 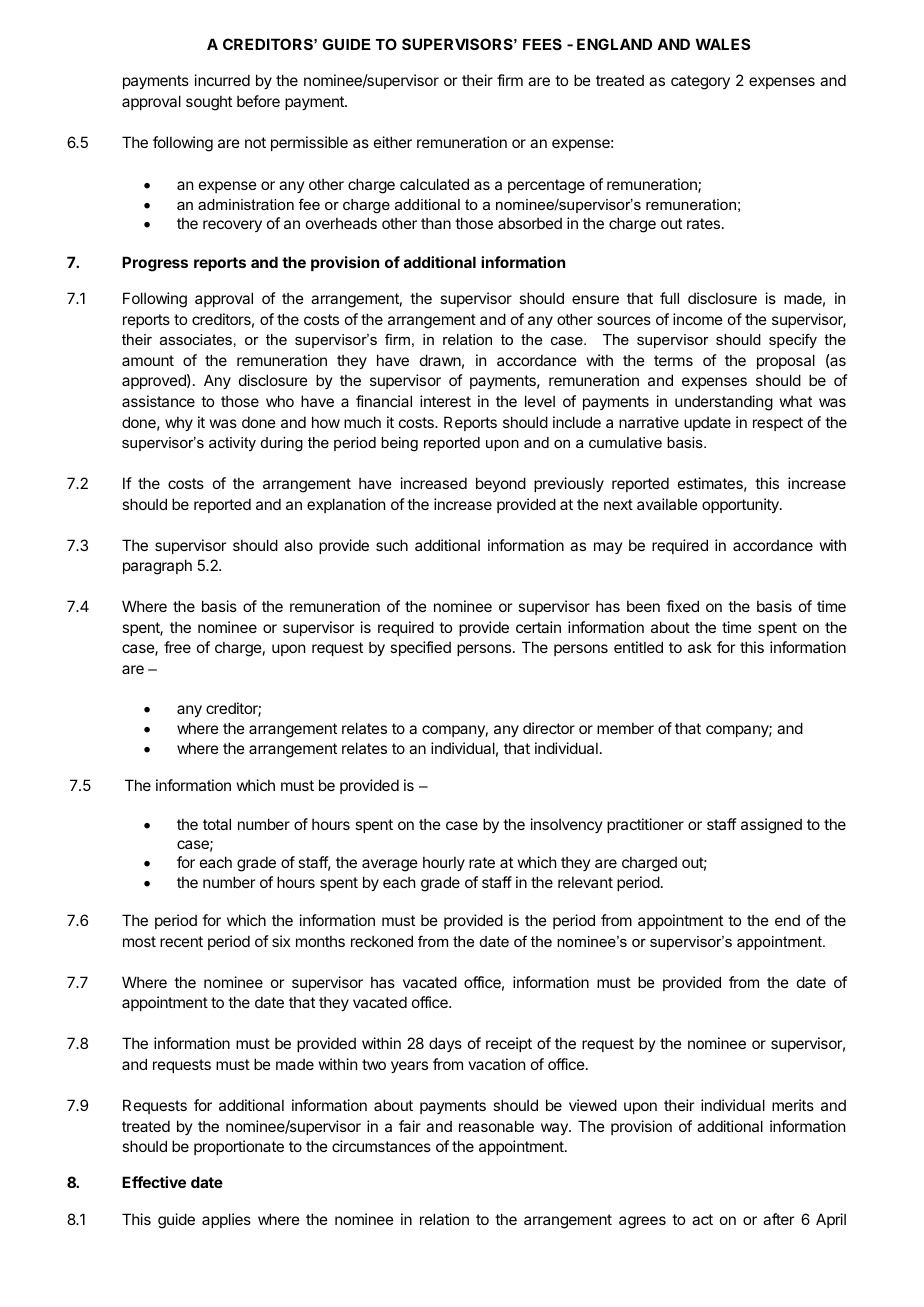 What do you see at coordinates (445, 401) in the screenshot?
I see `interest` at bounding box center [445, 401].
